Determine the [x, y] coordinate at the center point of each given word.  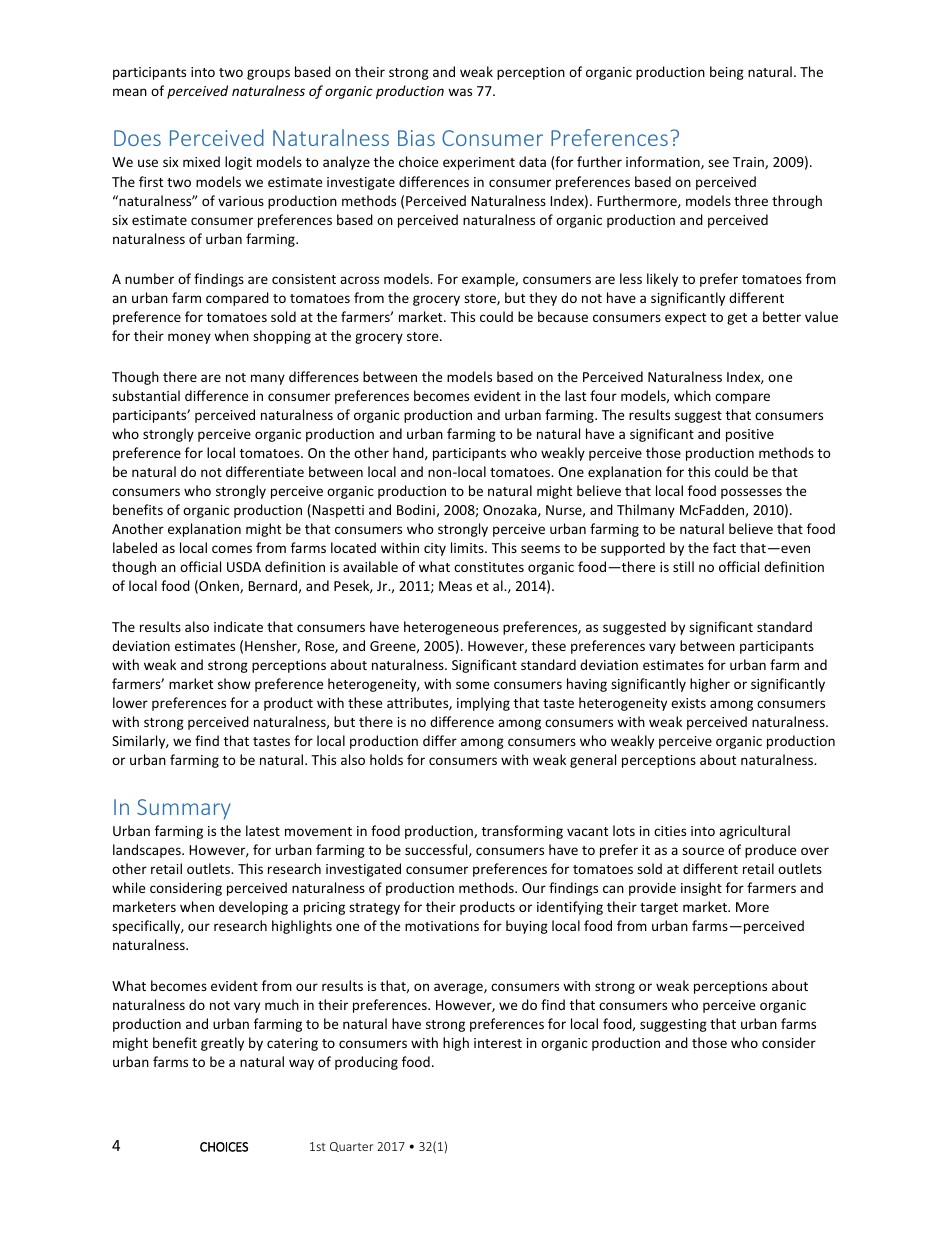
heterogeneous [451, 628]
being [727, 73]
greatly [222, 1044]
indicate [238, 626]
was [460, 92]
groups [268, 74]
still [683, 566]
